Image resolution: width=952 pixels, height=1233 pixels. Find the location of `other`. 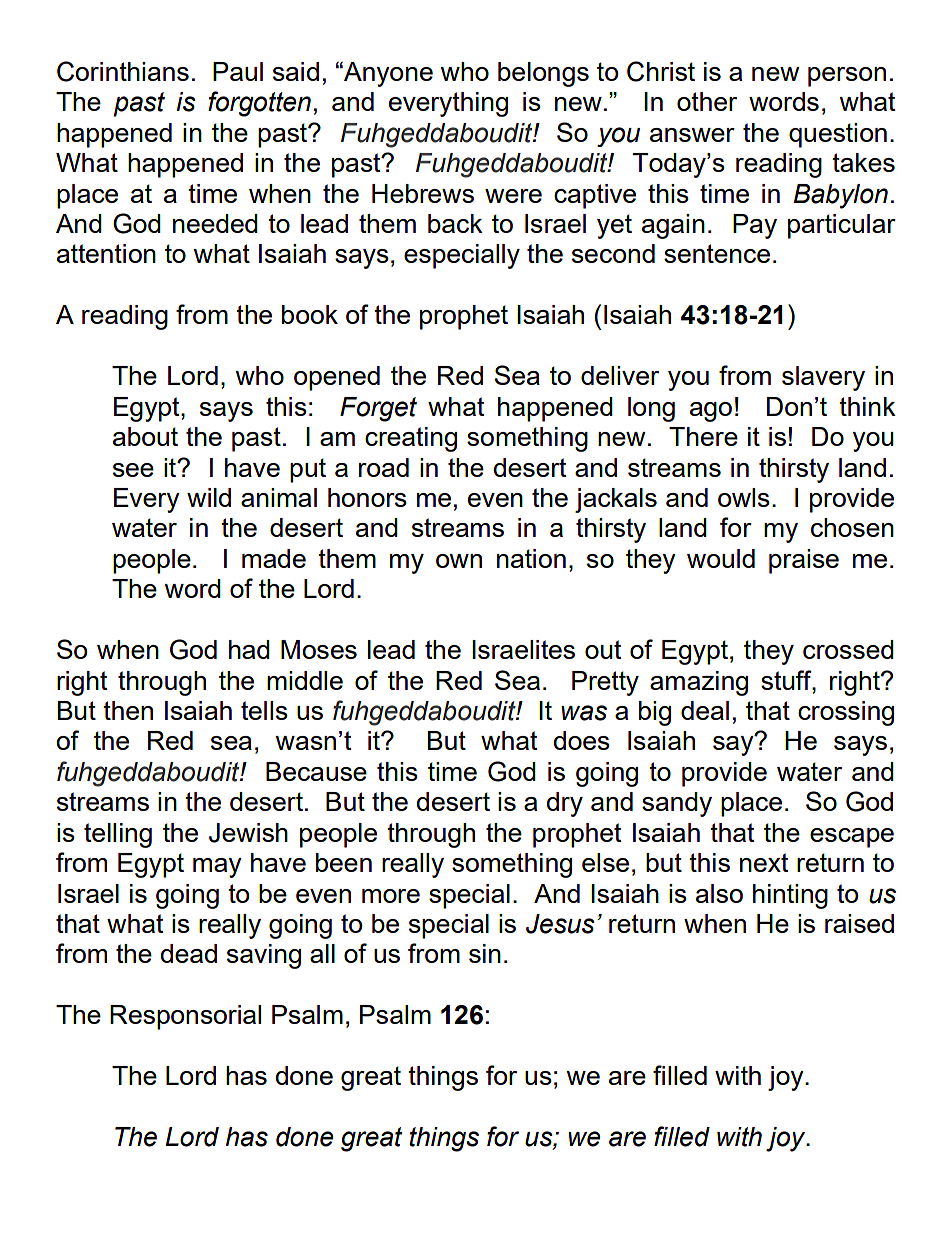

other is located at coordinates (707, 101).
